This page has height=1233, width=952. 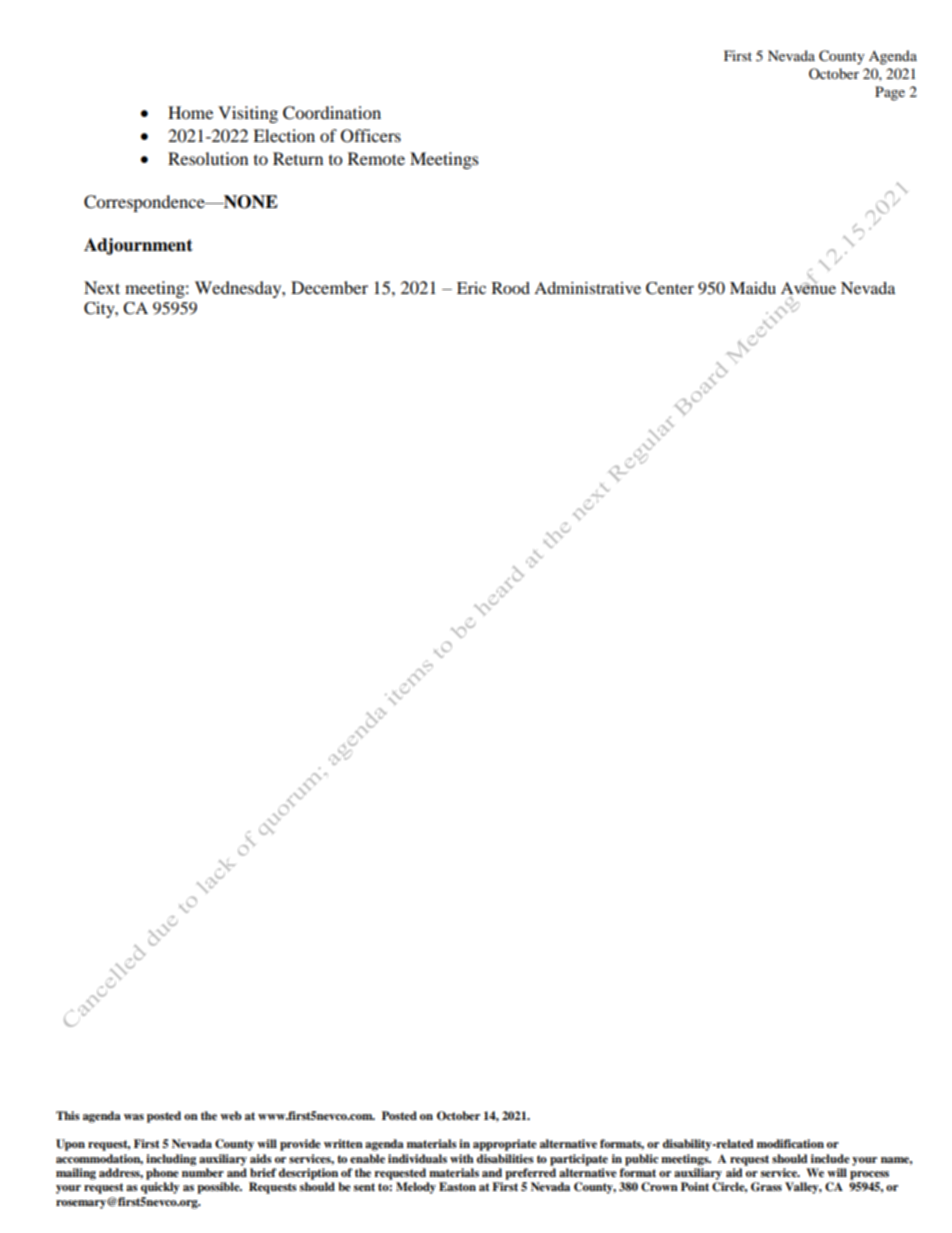 I want to click on Eric, so click(x=471, y=288).
